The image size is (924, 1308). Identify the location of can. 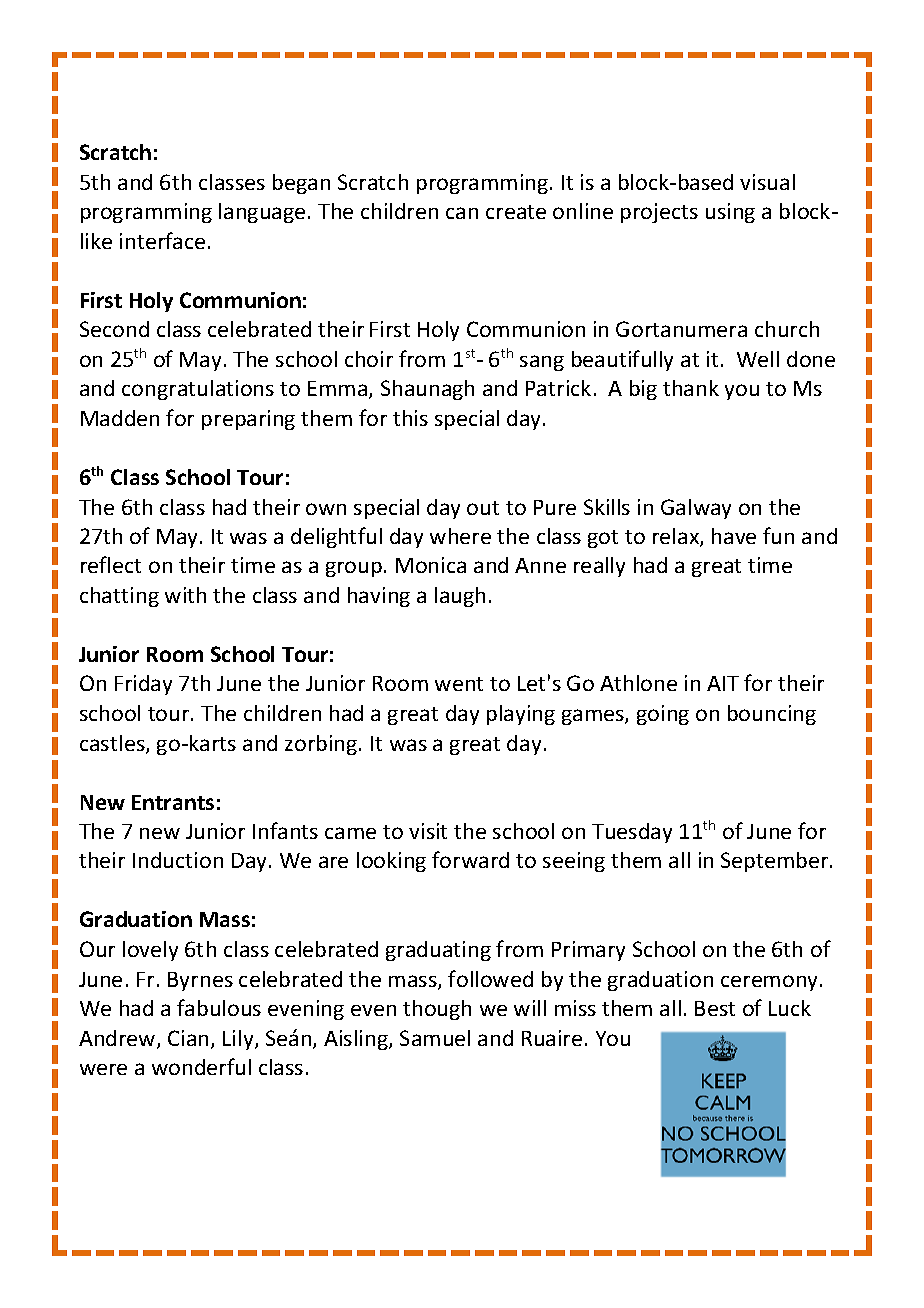
(462, 213).
